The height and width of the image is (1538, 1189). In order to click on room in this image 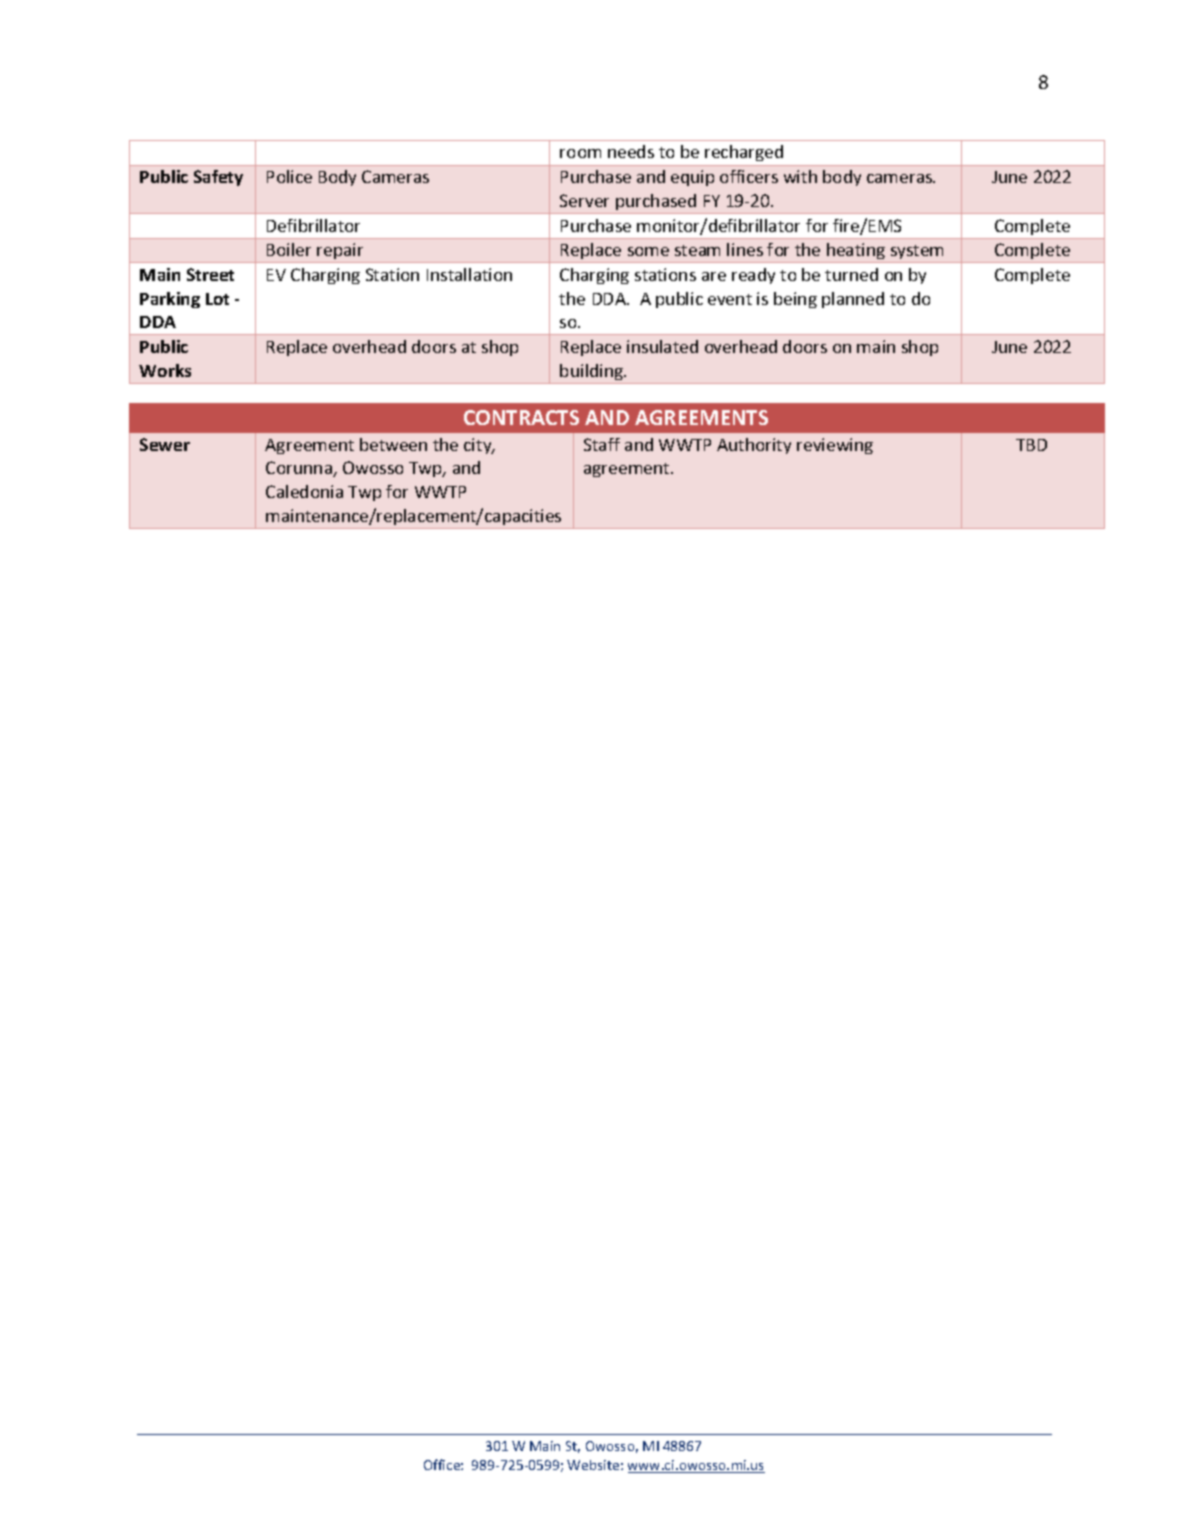, I will do `click(580, 153)`.
